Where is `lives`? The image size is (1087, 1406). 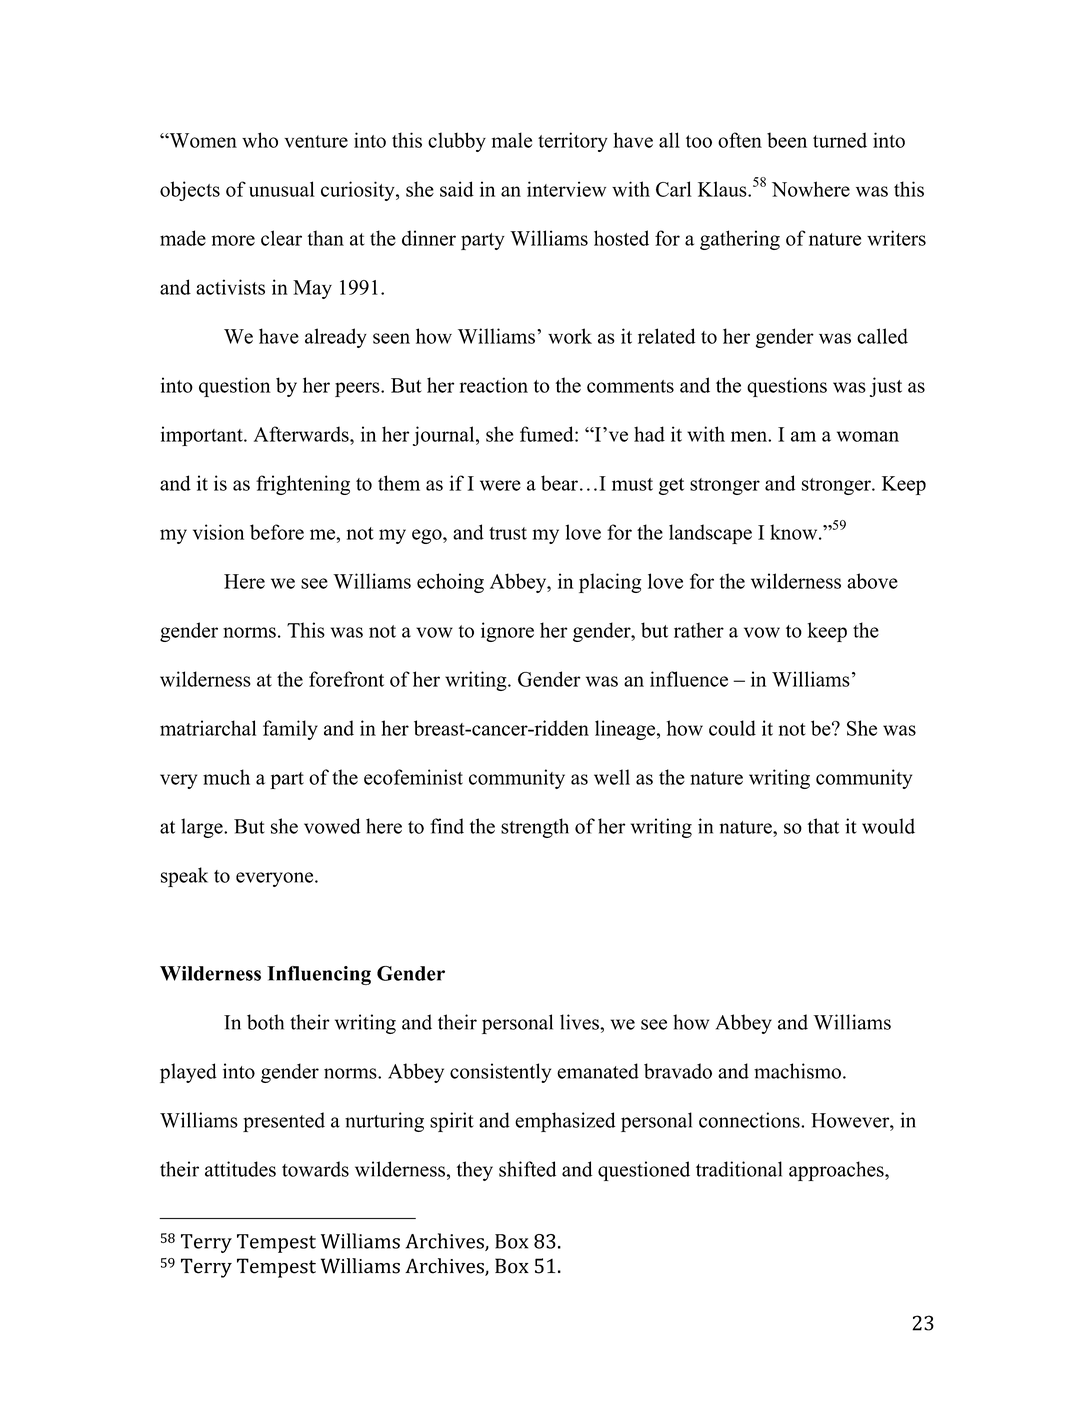
lives is located at coordinates (580, 1022).
